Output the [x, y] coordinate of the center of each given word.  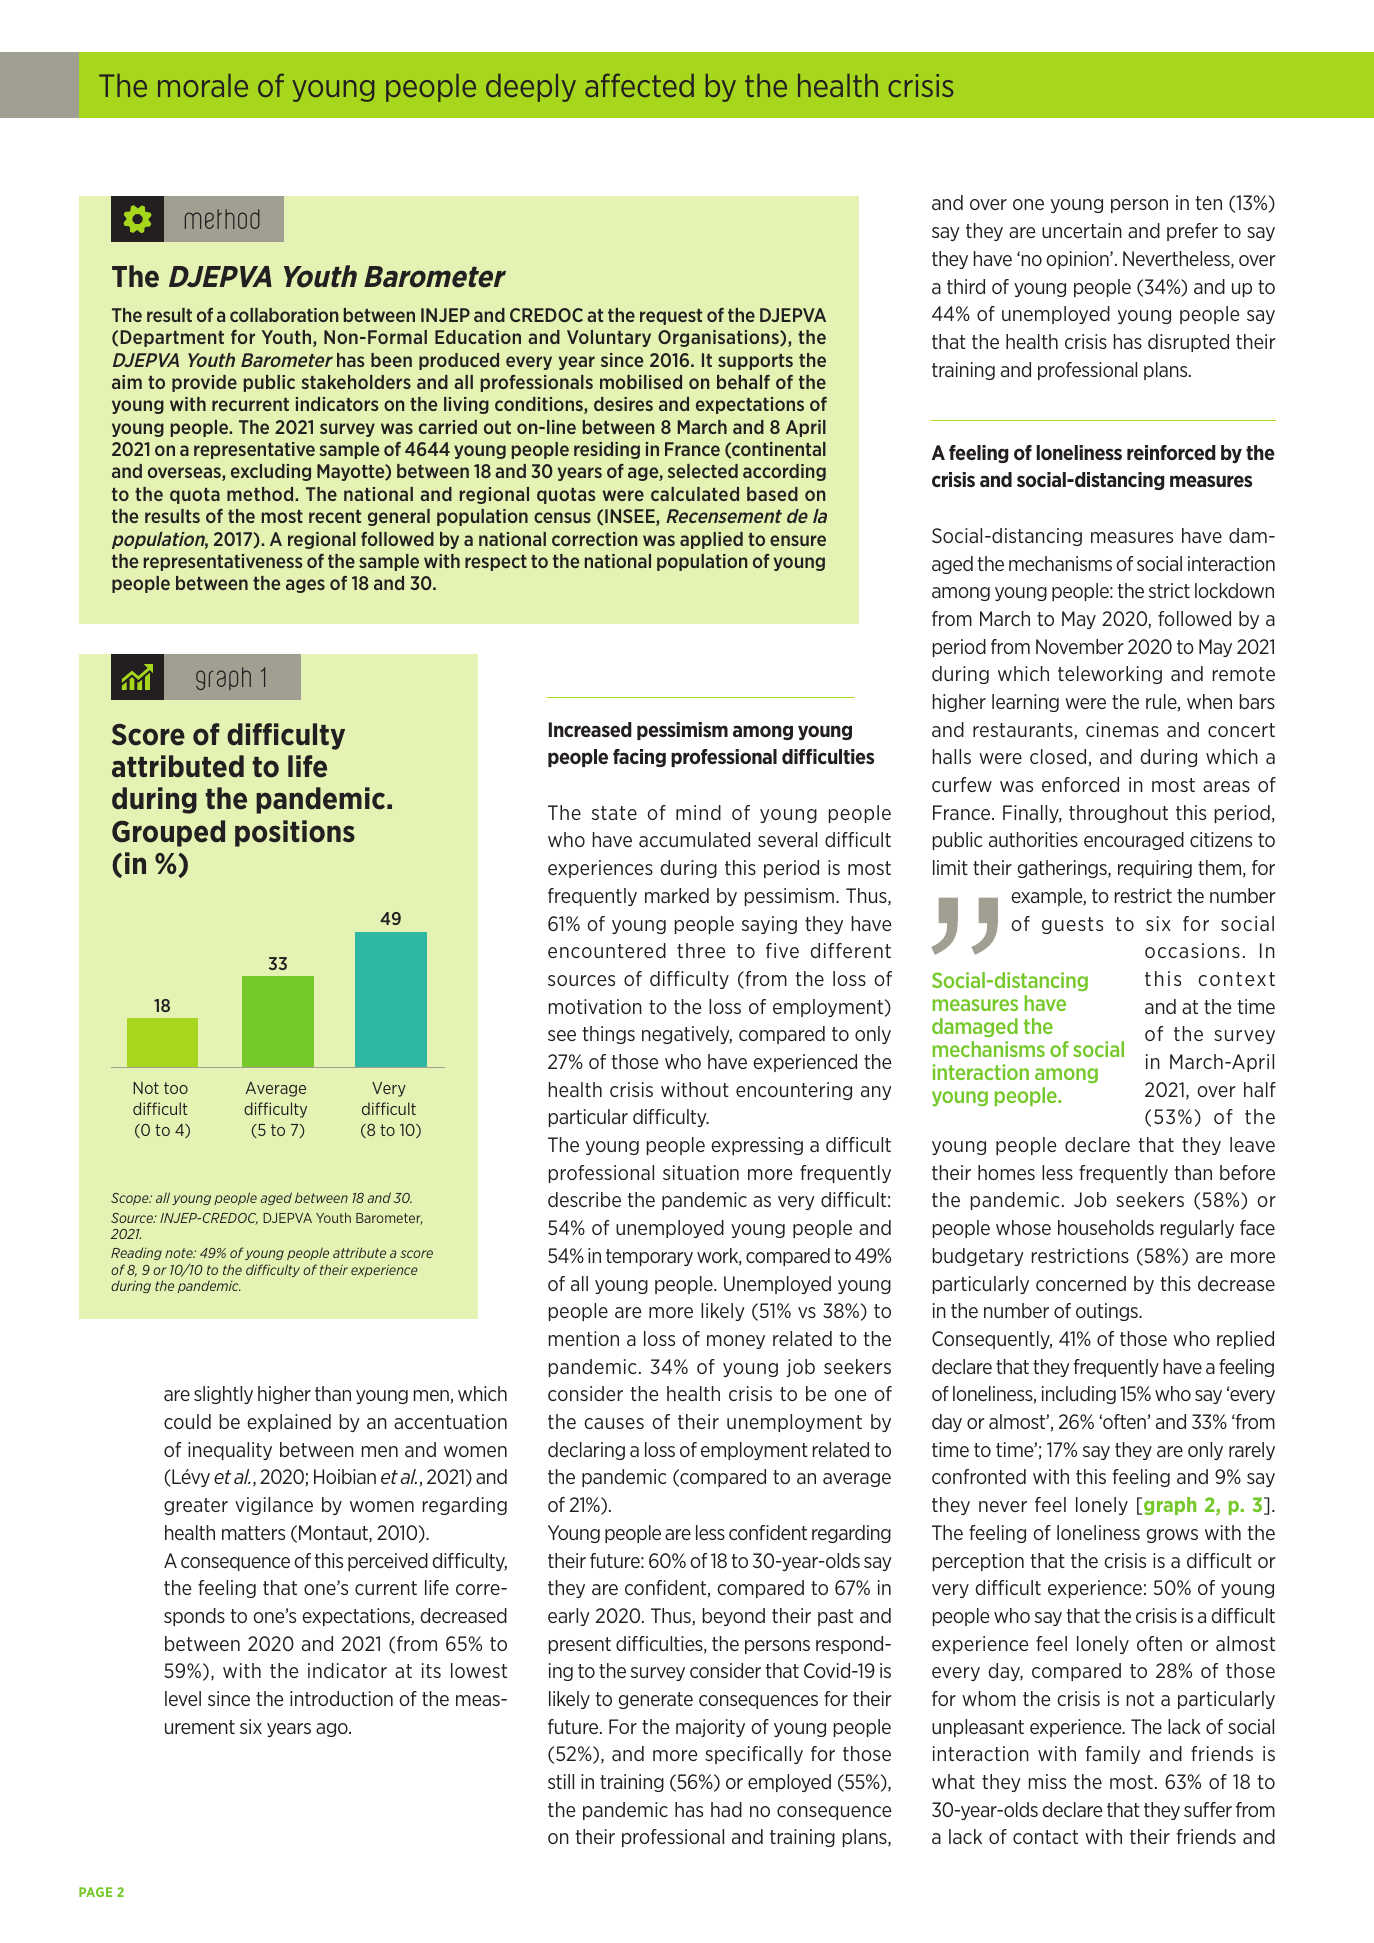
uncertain [1082, 230]
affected [639, 85]
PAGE [95, 1892]
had [726, 1809]
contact [1045, 1837]
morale [203, 85]
